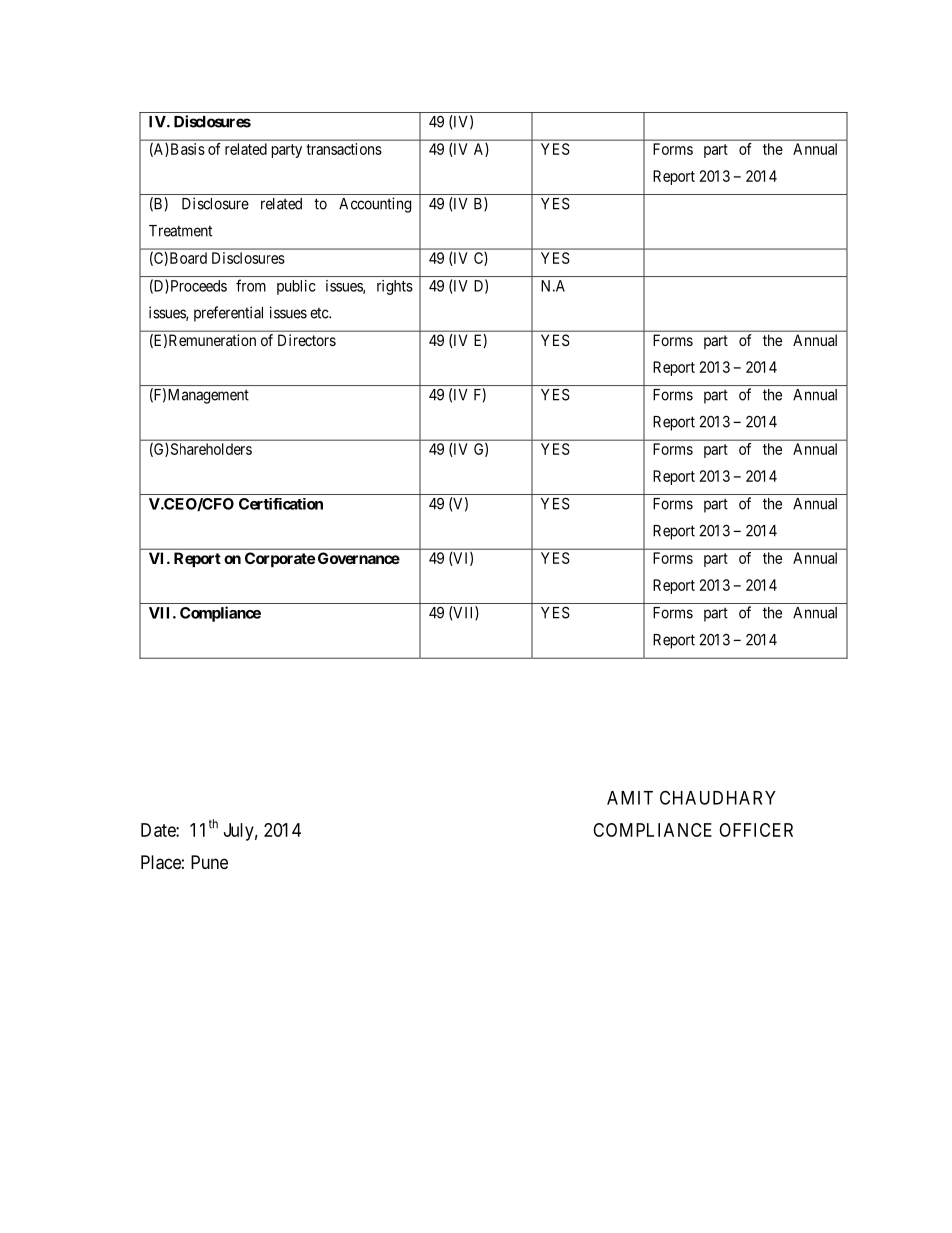  I want to click on OFFICER, so click(756, 830).
